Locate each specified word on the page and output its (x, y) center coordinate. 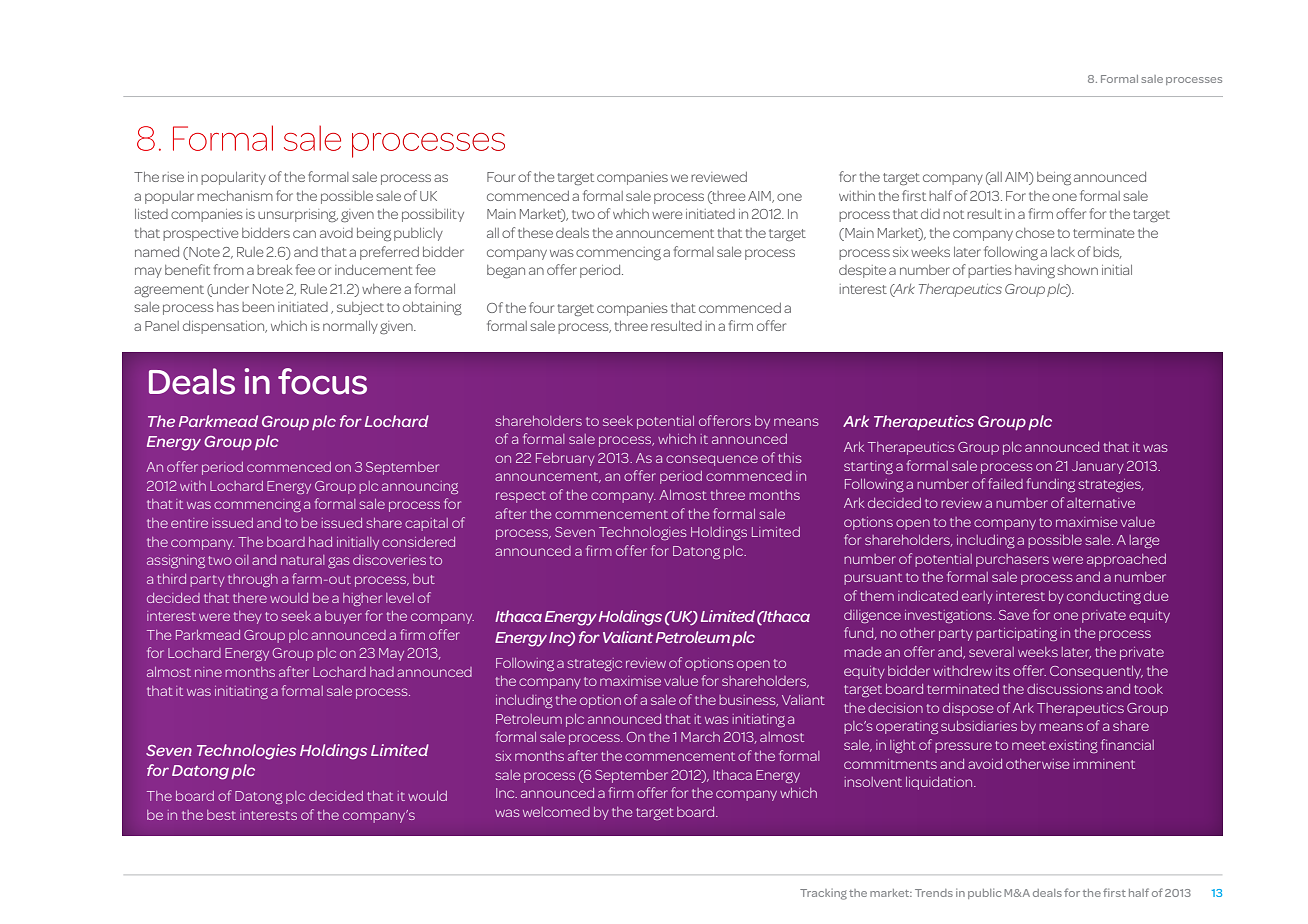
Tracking (823, 894)
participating (1016, 634)
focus (322, 381)
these (535, 233)
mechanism (235, 196)
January (1098, 467)
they (248, 617)
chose (1035, 233)
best (221, 815)
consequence (712, 460)
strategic (594, 664)
